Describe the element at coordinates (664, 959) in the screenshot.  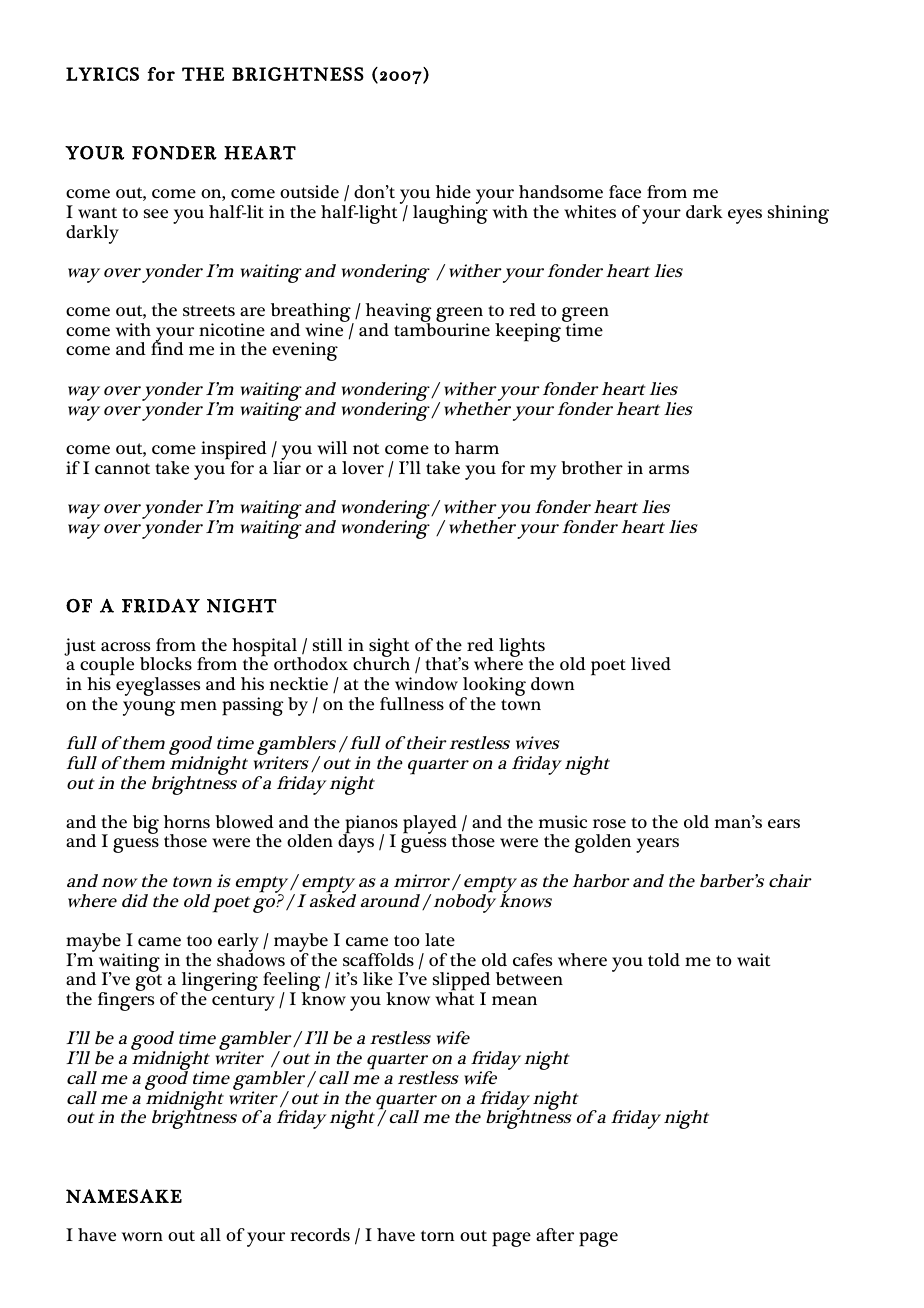
I see `told` at that location.
